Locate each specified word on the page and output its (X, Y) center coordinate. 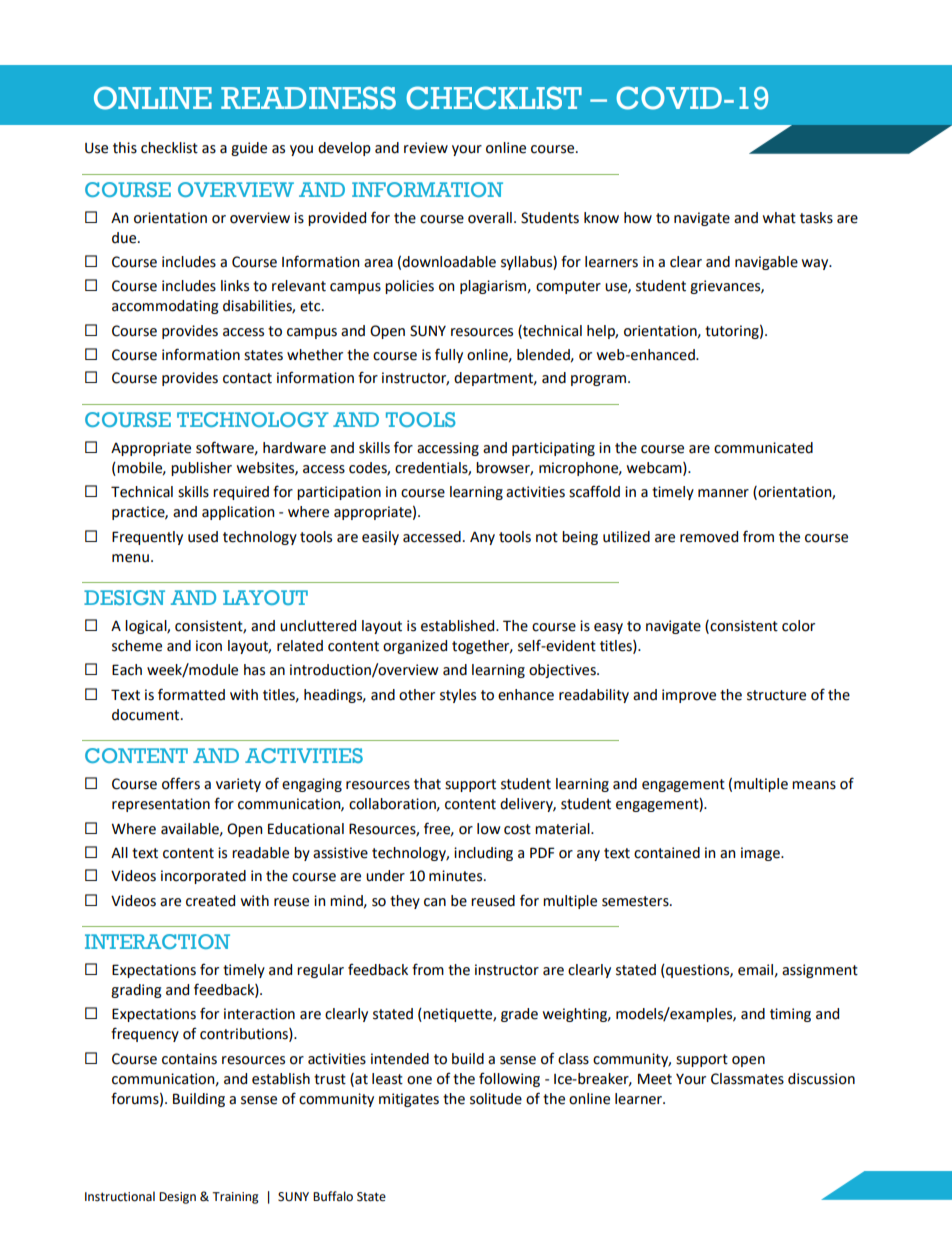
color (798, 626)
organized (415, 647)
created (210, 901)
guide (249, 149)
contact (247, 378)
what (779, 218)
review (426, 148)
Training (235, 1198)
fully (449, 355)
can (435, 902)
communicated (763, 448)
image (761, 854)
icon (209, 646)
